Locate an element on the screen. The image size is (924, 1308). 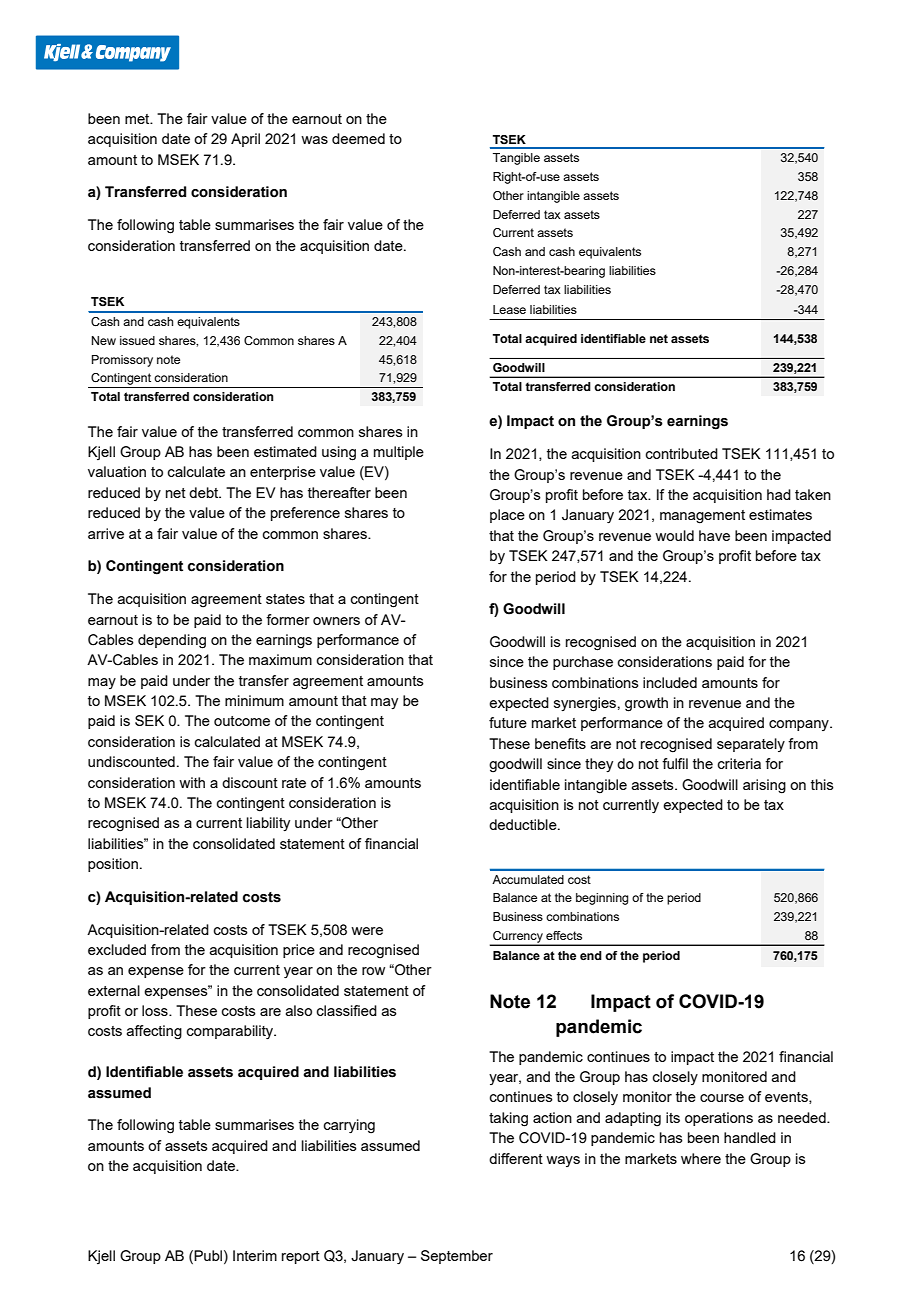
April is located at coordinates (245, 140).
